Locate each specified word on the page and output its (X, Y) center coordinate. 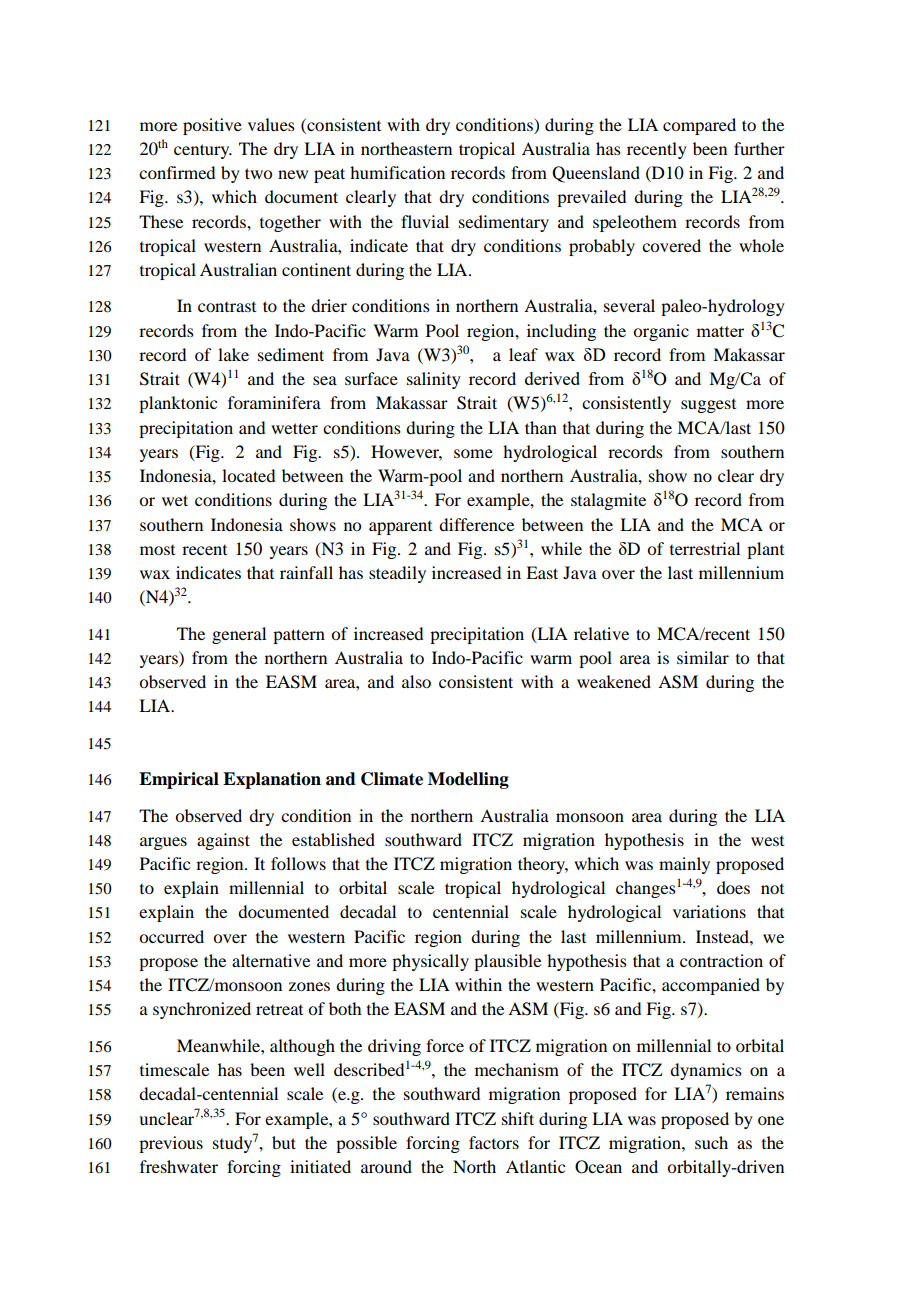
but (284, 1142)
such (711, 1142)
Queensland (596, 174)
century (203, 151)
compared (699, 126)
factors (494, 1142)
